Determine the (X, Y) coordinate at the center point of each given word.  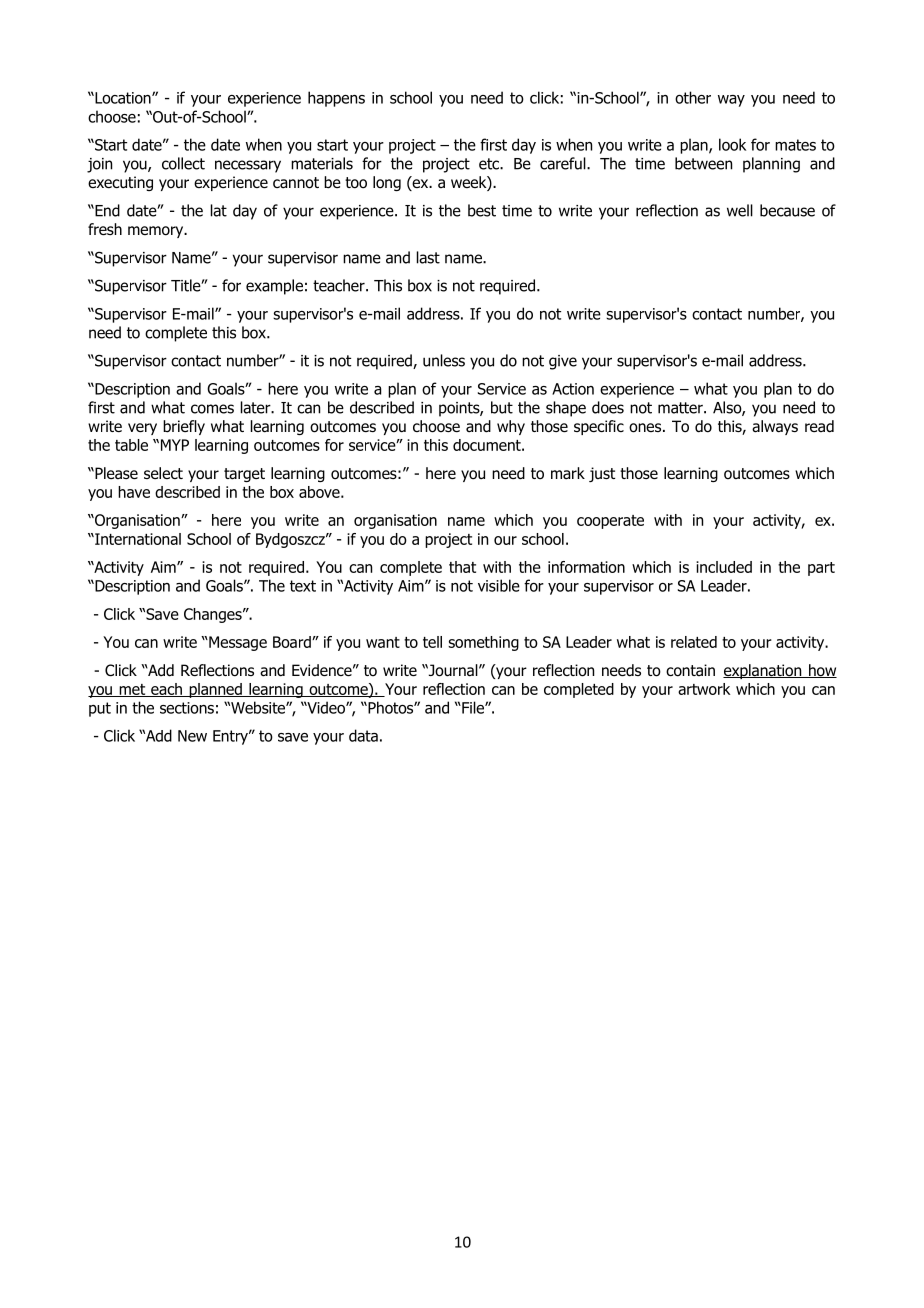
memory (157, 232)
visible (499, 585)
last (428, 257)
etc (490, 164)
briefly (184, 427)
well (740, 210)
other (693, 97)
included (724, 567)
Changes (214, 615)
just (602, 474)
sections (187, 708)
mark (568, 473)
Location (123, 98)
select (163, 473)
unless (444, 360)
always (775, 427)
